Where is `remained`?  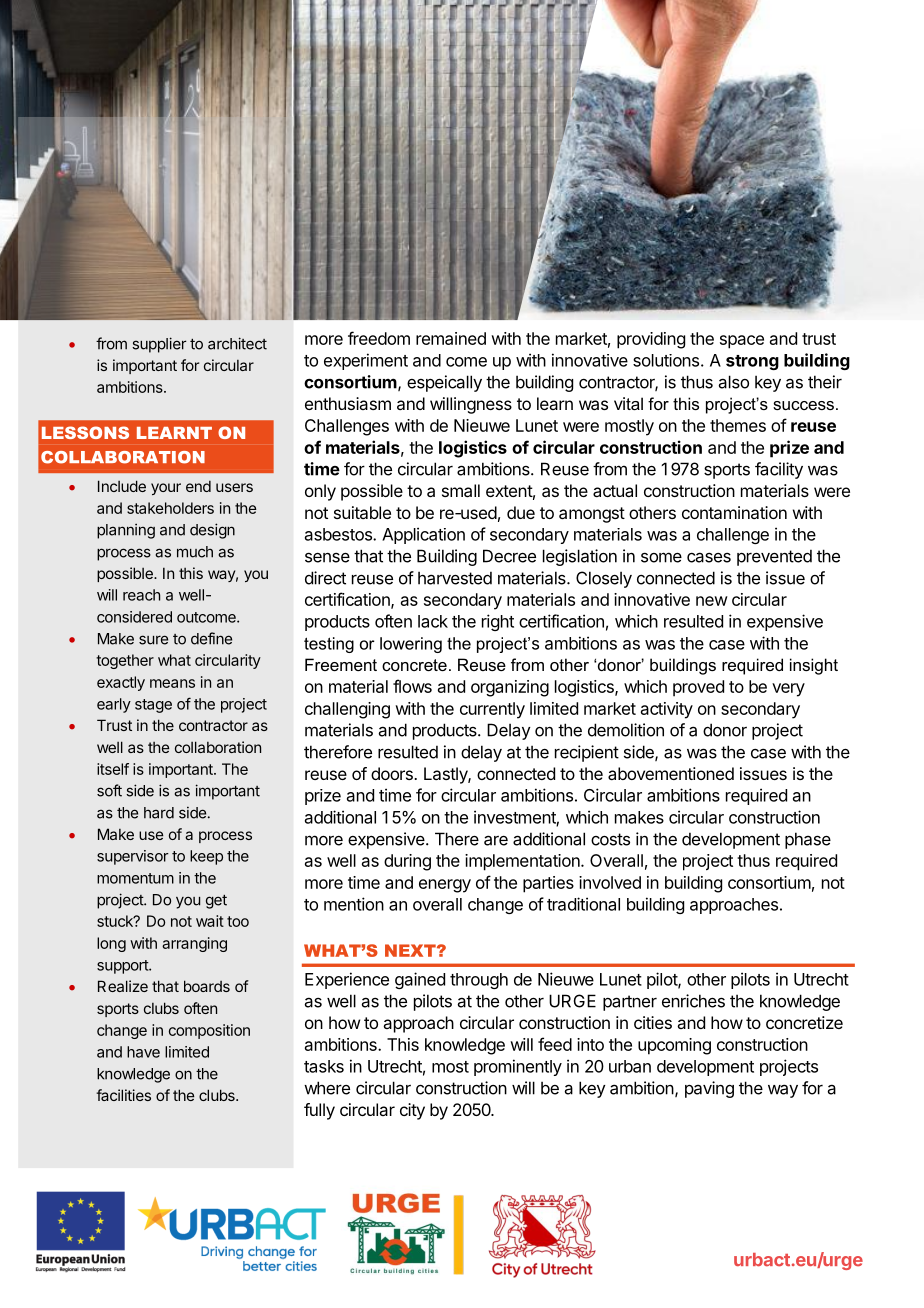
remained is located at coordinates (451, 338).
